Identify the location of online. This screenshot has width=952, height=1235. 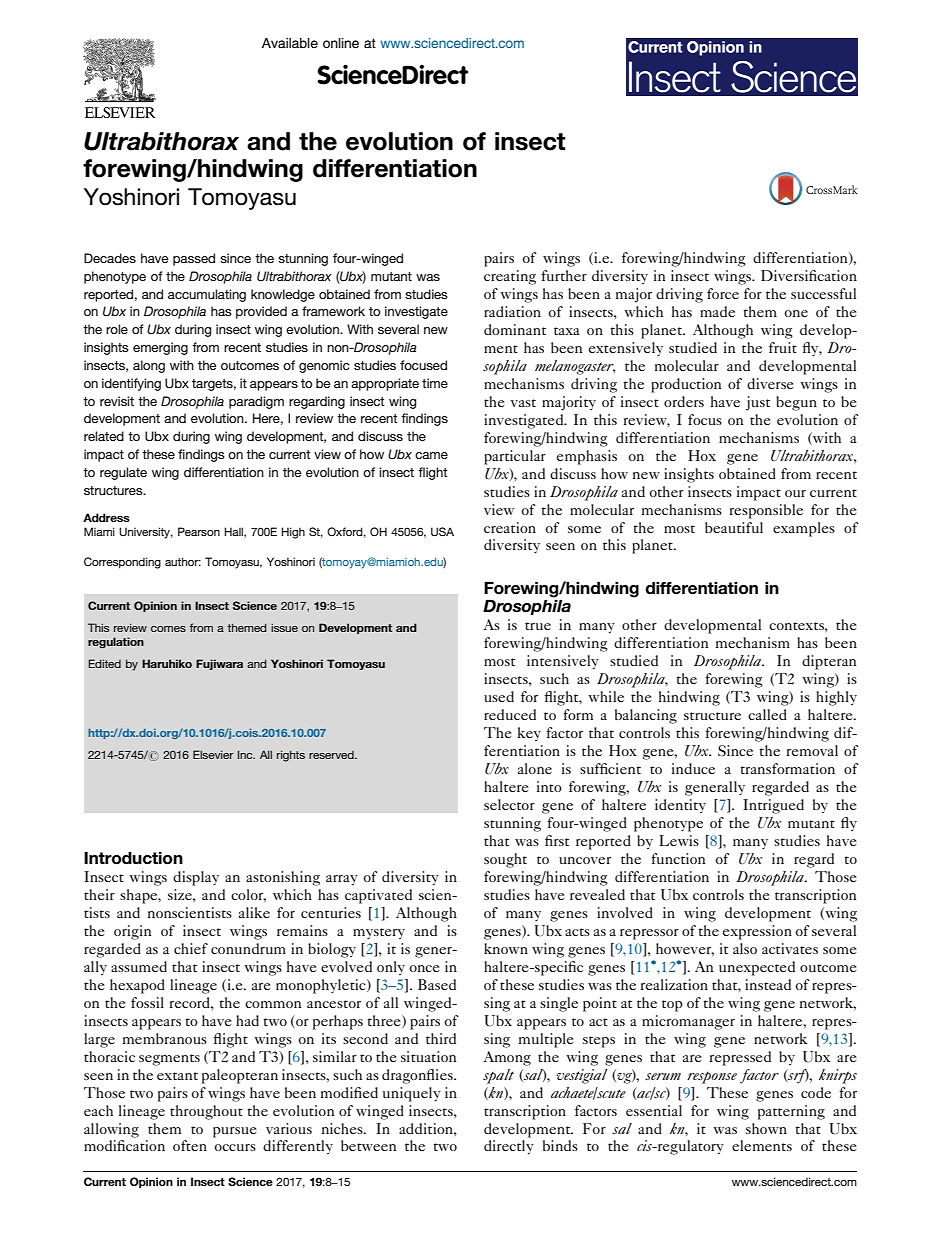
(341, 43).
